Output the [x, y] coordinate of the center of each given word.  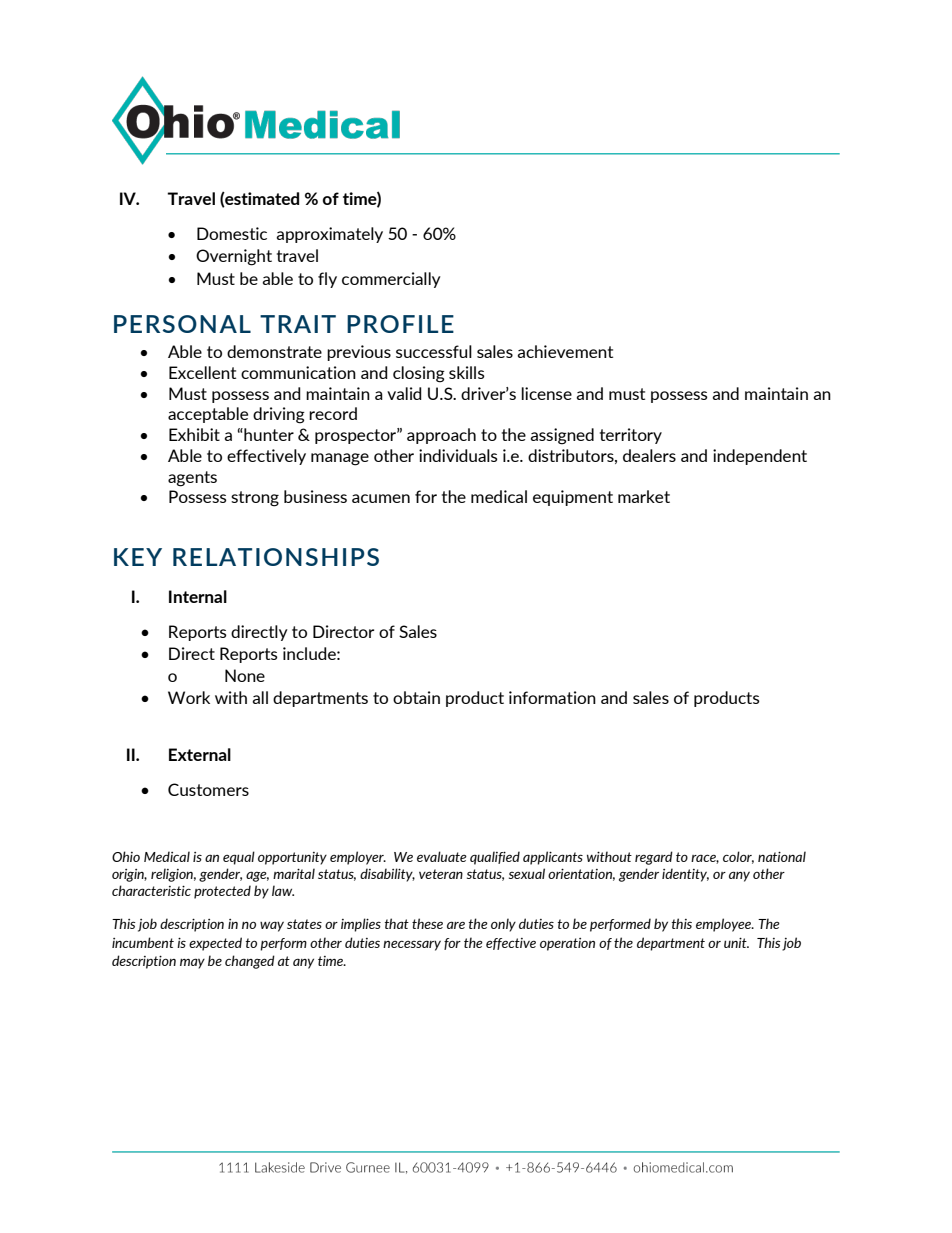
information [552, 697]
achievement [565, 351]
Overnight [234, 257]
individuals [458, 455]
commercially [391, 280]
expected [215, 944]
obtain [416, 697]
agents [192, 479]
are [456, 925]
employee [725, 925]
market [644, 496]
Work [189, 697]
